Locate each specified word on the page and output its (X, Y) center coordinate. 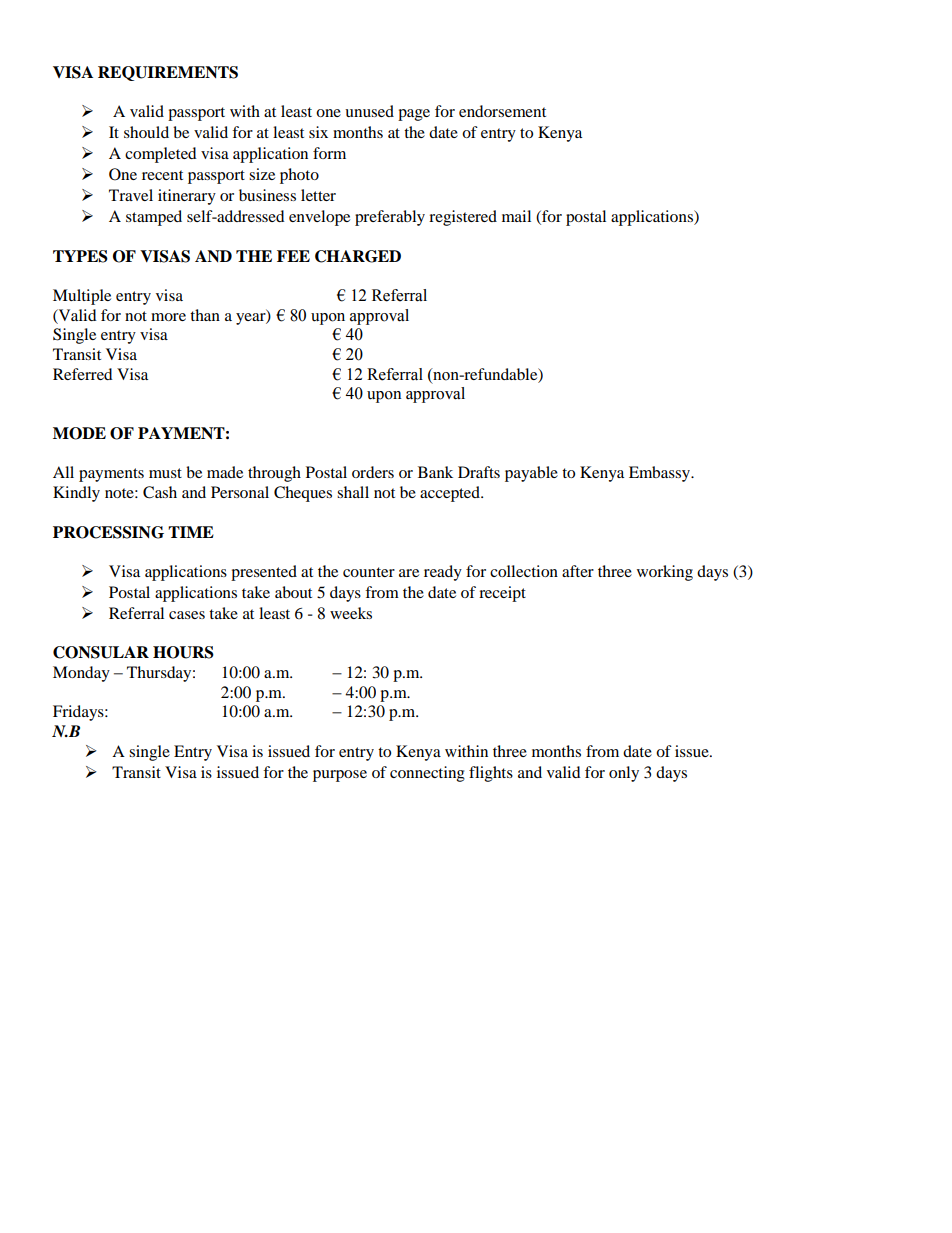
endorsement (502, 111)
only (624, 774)
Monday (81, 674)
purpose (340, 776)
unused (369, 111)
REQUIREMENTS (168, 73)
